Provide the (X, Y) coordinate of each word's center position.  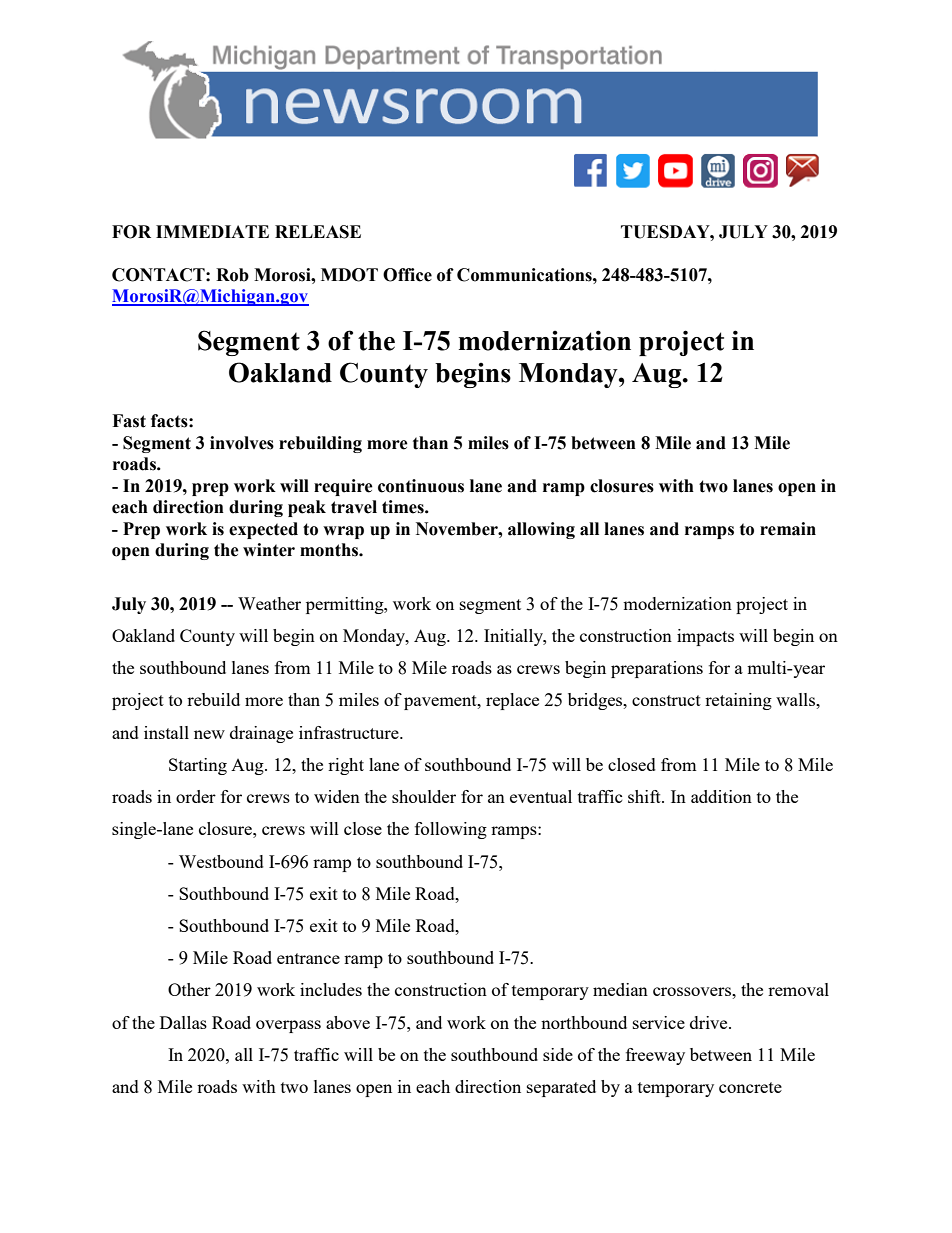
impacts (705, 637)
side (558, 1054)
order (196, 796)
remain (788, 529)
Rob (232, 275)
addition (721, 796)
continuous (421, 486)
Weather (269, 603)
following (451, 830)
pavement (441, 702)
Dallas (183, 1022)
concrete (750, 1087)
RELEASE (318, 232)
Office (407, 275)
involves (242, 443)
